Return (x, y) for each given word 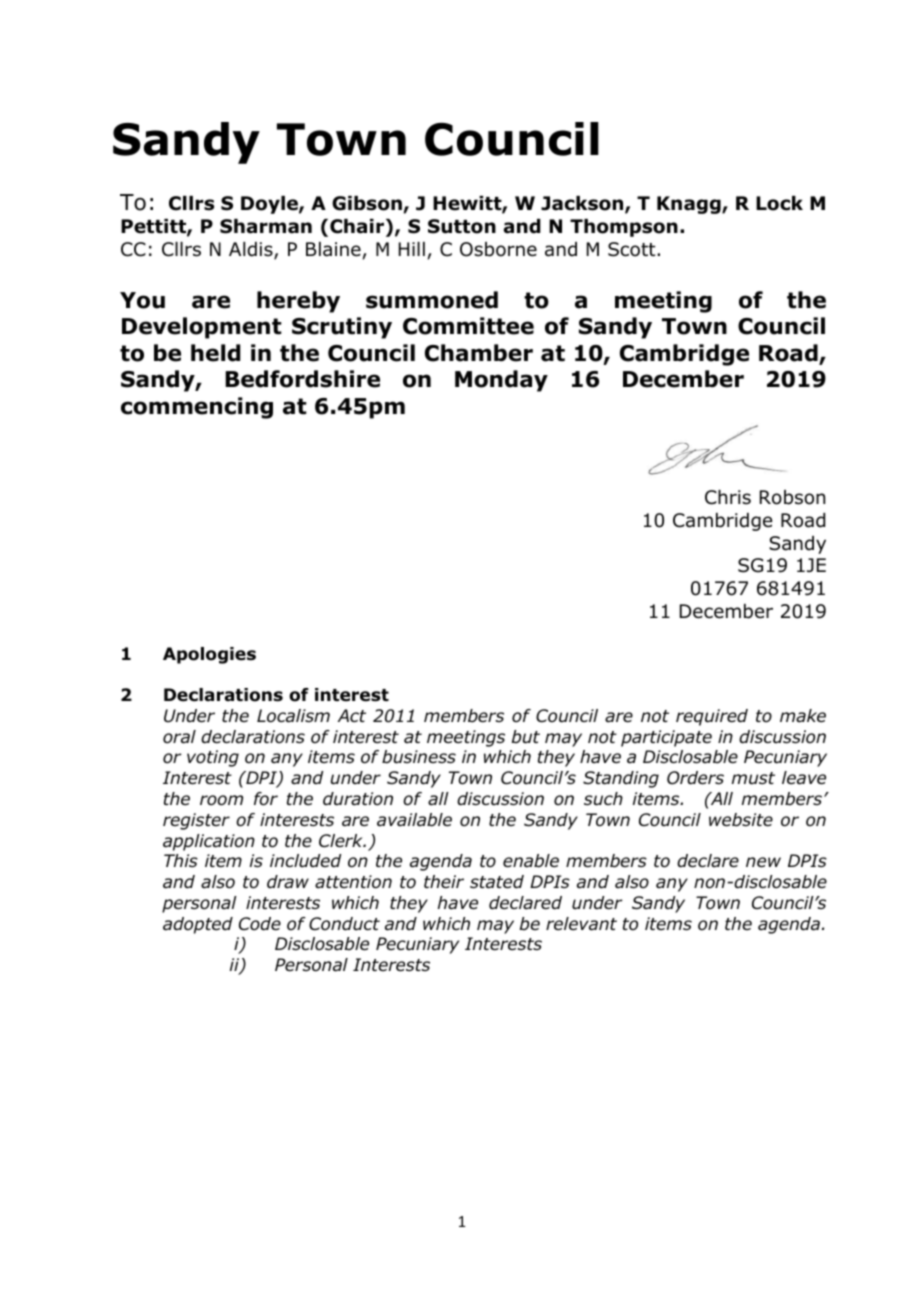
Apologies (209, 655)
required (712, 717)
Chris (728, 497)
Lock (779, 203)
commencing (197, 408)
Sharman (266, 226)
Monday (501, 381)
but (526, 737)
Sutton (462, 226)
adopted (198, 925)
